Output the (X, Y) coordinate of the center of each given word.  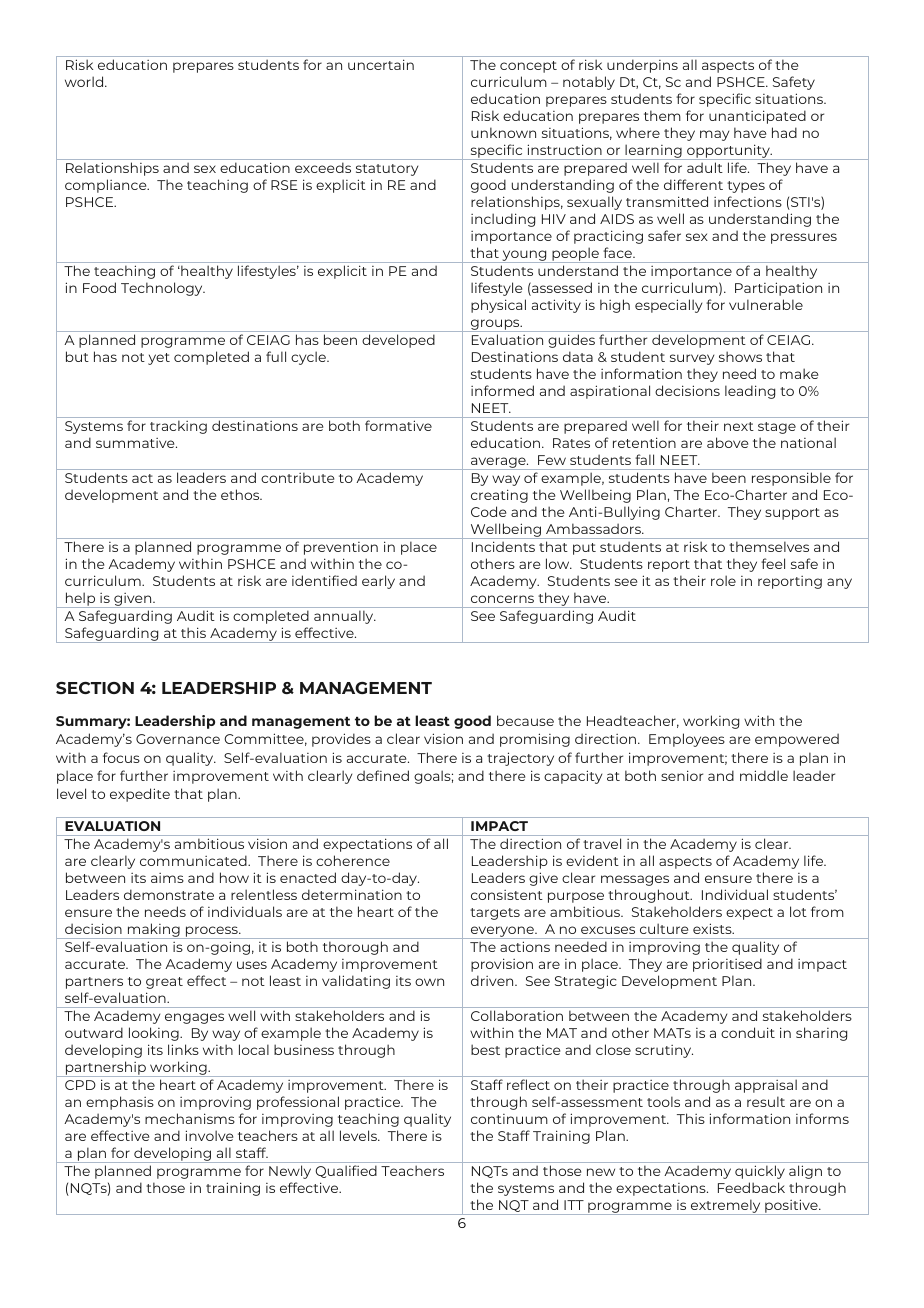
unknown (503, 132)
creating (499, 496)
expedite (140, 795)
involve (209, 1135)
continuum (509, 1119)
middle (764, 775)
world (85, 81)
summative (136, 443)
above (727, 442)
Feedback (751, 1187)
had (784, 132)
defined (383, 775)
